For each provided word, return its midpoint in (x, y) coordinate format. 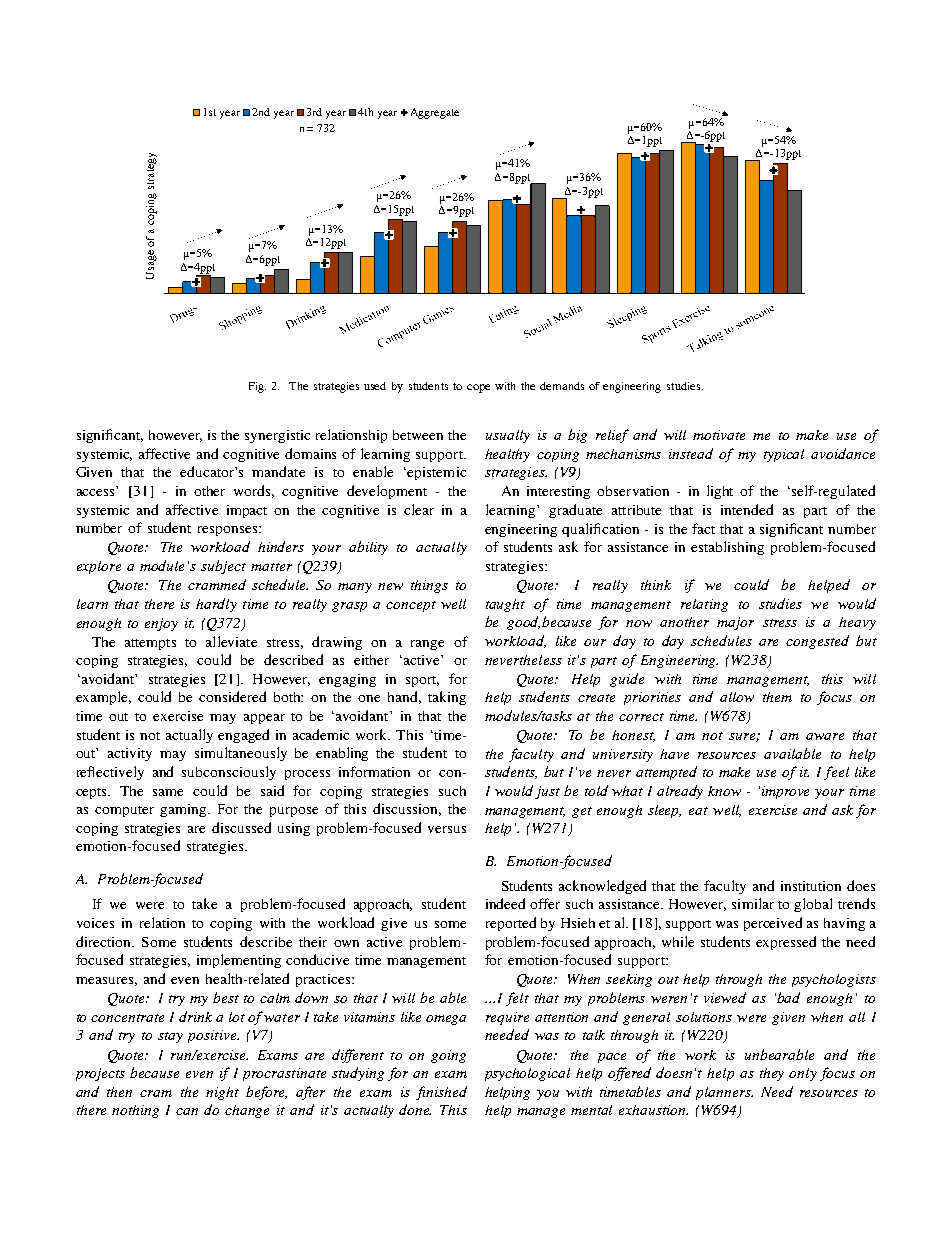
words (254, 491)
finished (441, 1093)
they (772, 1074)
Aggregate (433, 113)
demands (562, 386)
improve (785, 792)
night (222, 1093)
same (168, 792)
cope (478, 388)
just (547, 792)
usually (508, 436)
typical (784, 455)
